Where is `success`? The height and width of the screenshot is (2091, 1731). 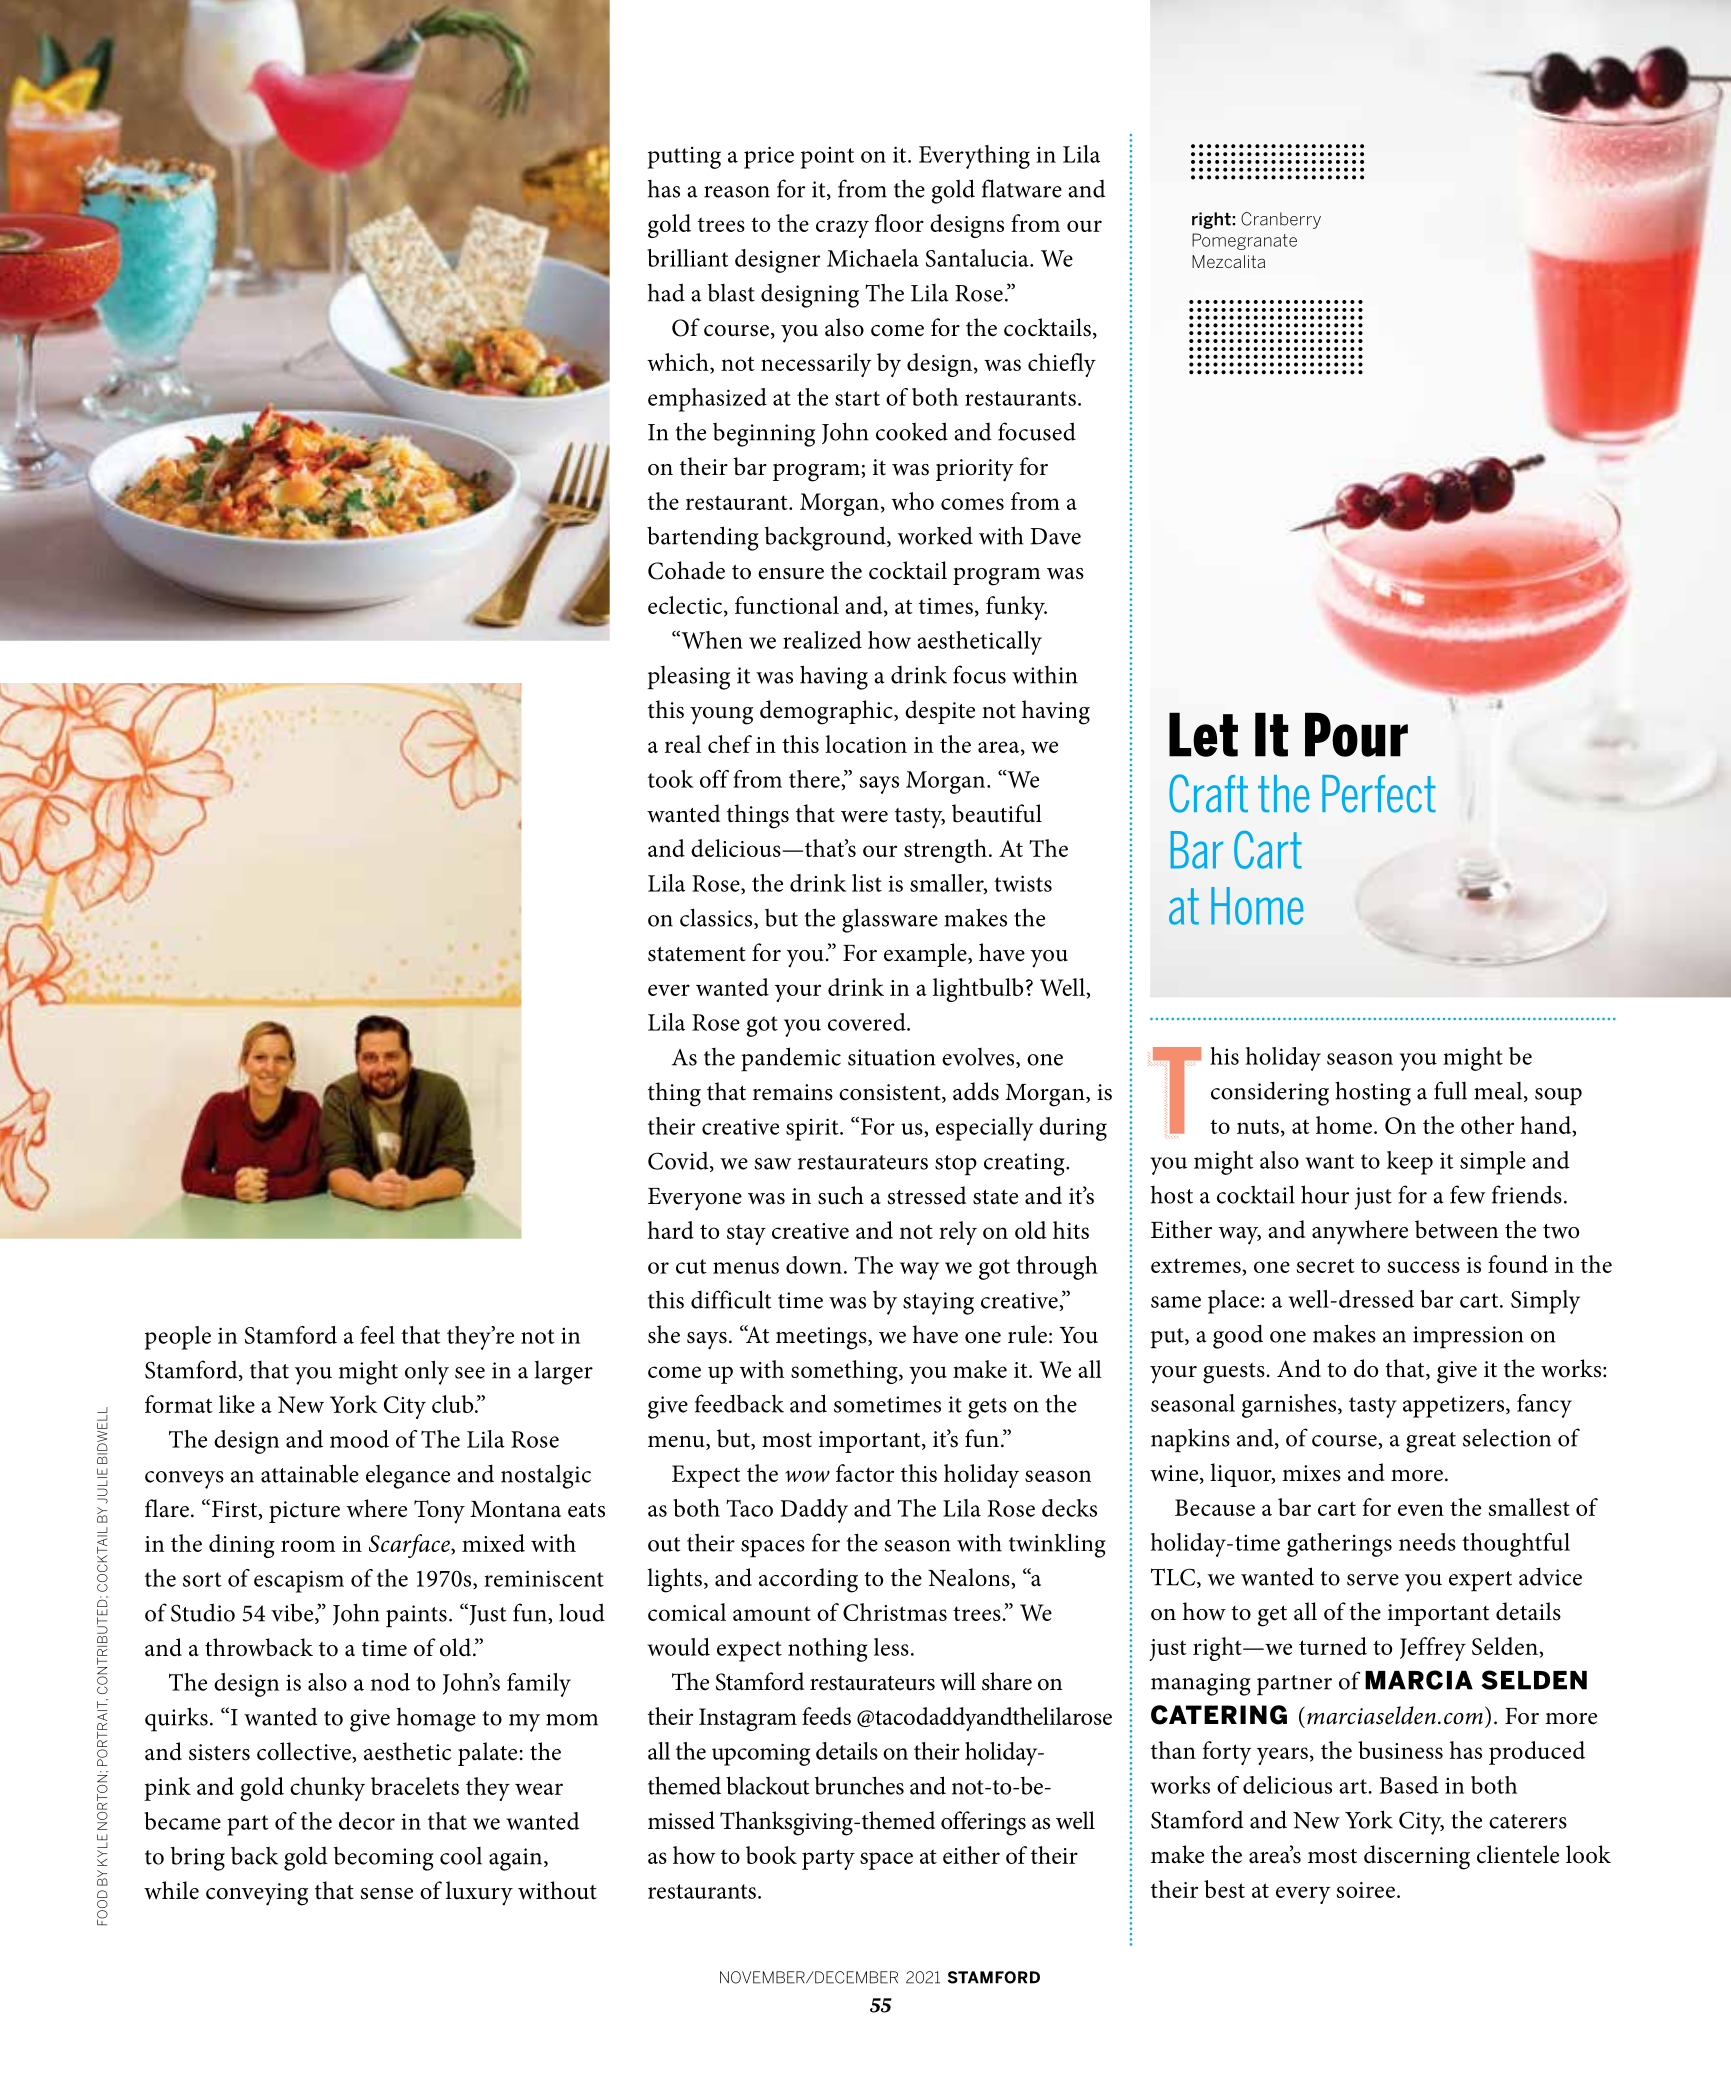
success is located at coordinates (1424, 1267).
